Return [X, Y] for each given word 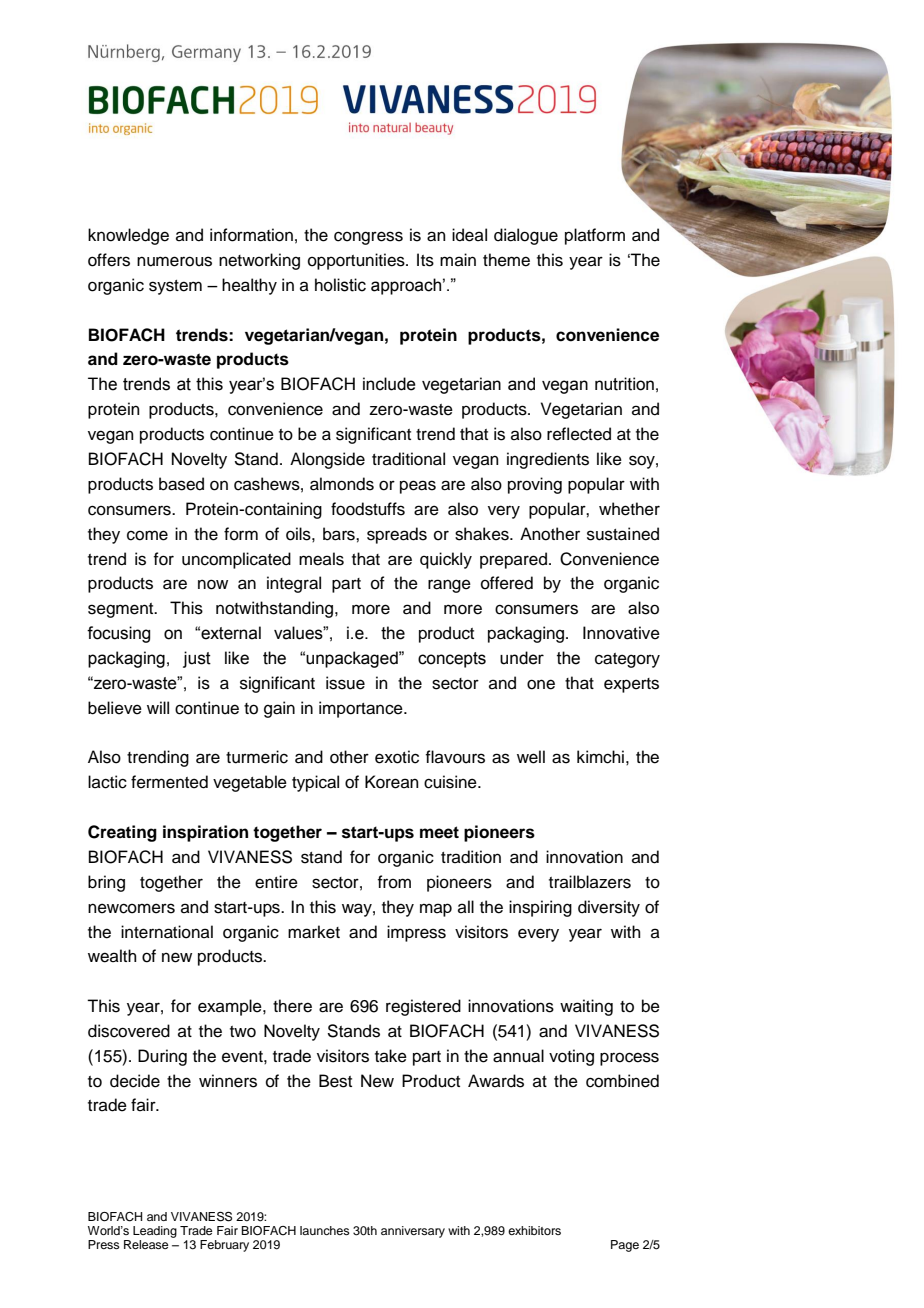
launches [325, 1230]
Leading [155, 1232]
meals [321, 559]
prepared [513, 560]
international [167, 932]
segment [122, 610]
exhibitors [534, 1230]
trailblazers [590, 882]
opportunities [357, 261]
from [394, 882]
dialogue [526, 236]
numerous [174, 261]
